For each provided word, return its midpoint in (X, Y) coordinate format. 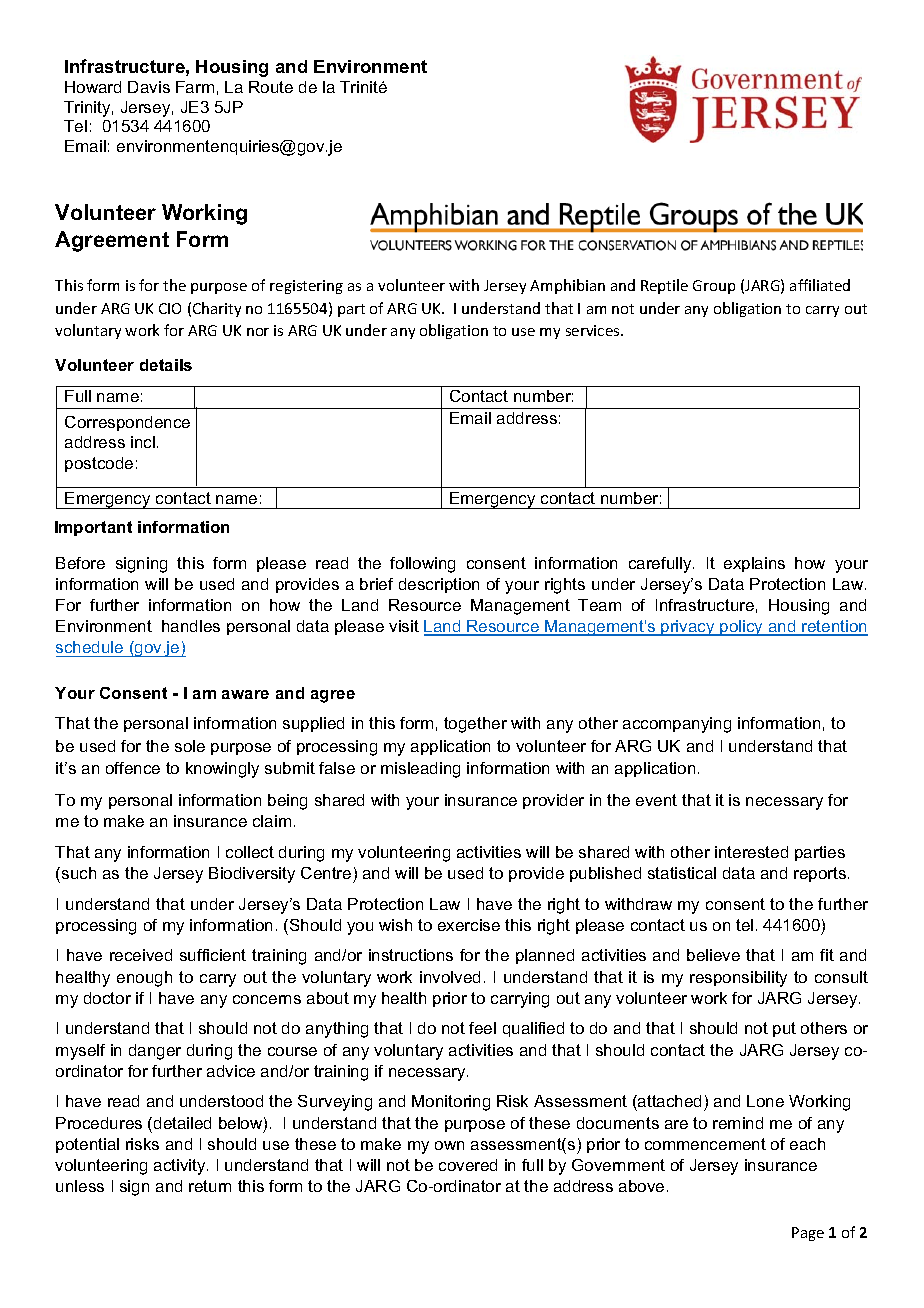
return (210, 1186)
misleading (420, 770)
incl (143, 442)
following (422, 565)
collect (250, 852)
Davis (149, 87)
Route (271, 87)
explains (754, 564)
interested (751, 852)
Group (714, 287)
